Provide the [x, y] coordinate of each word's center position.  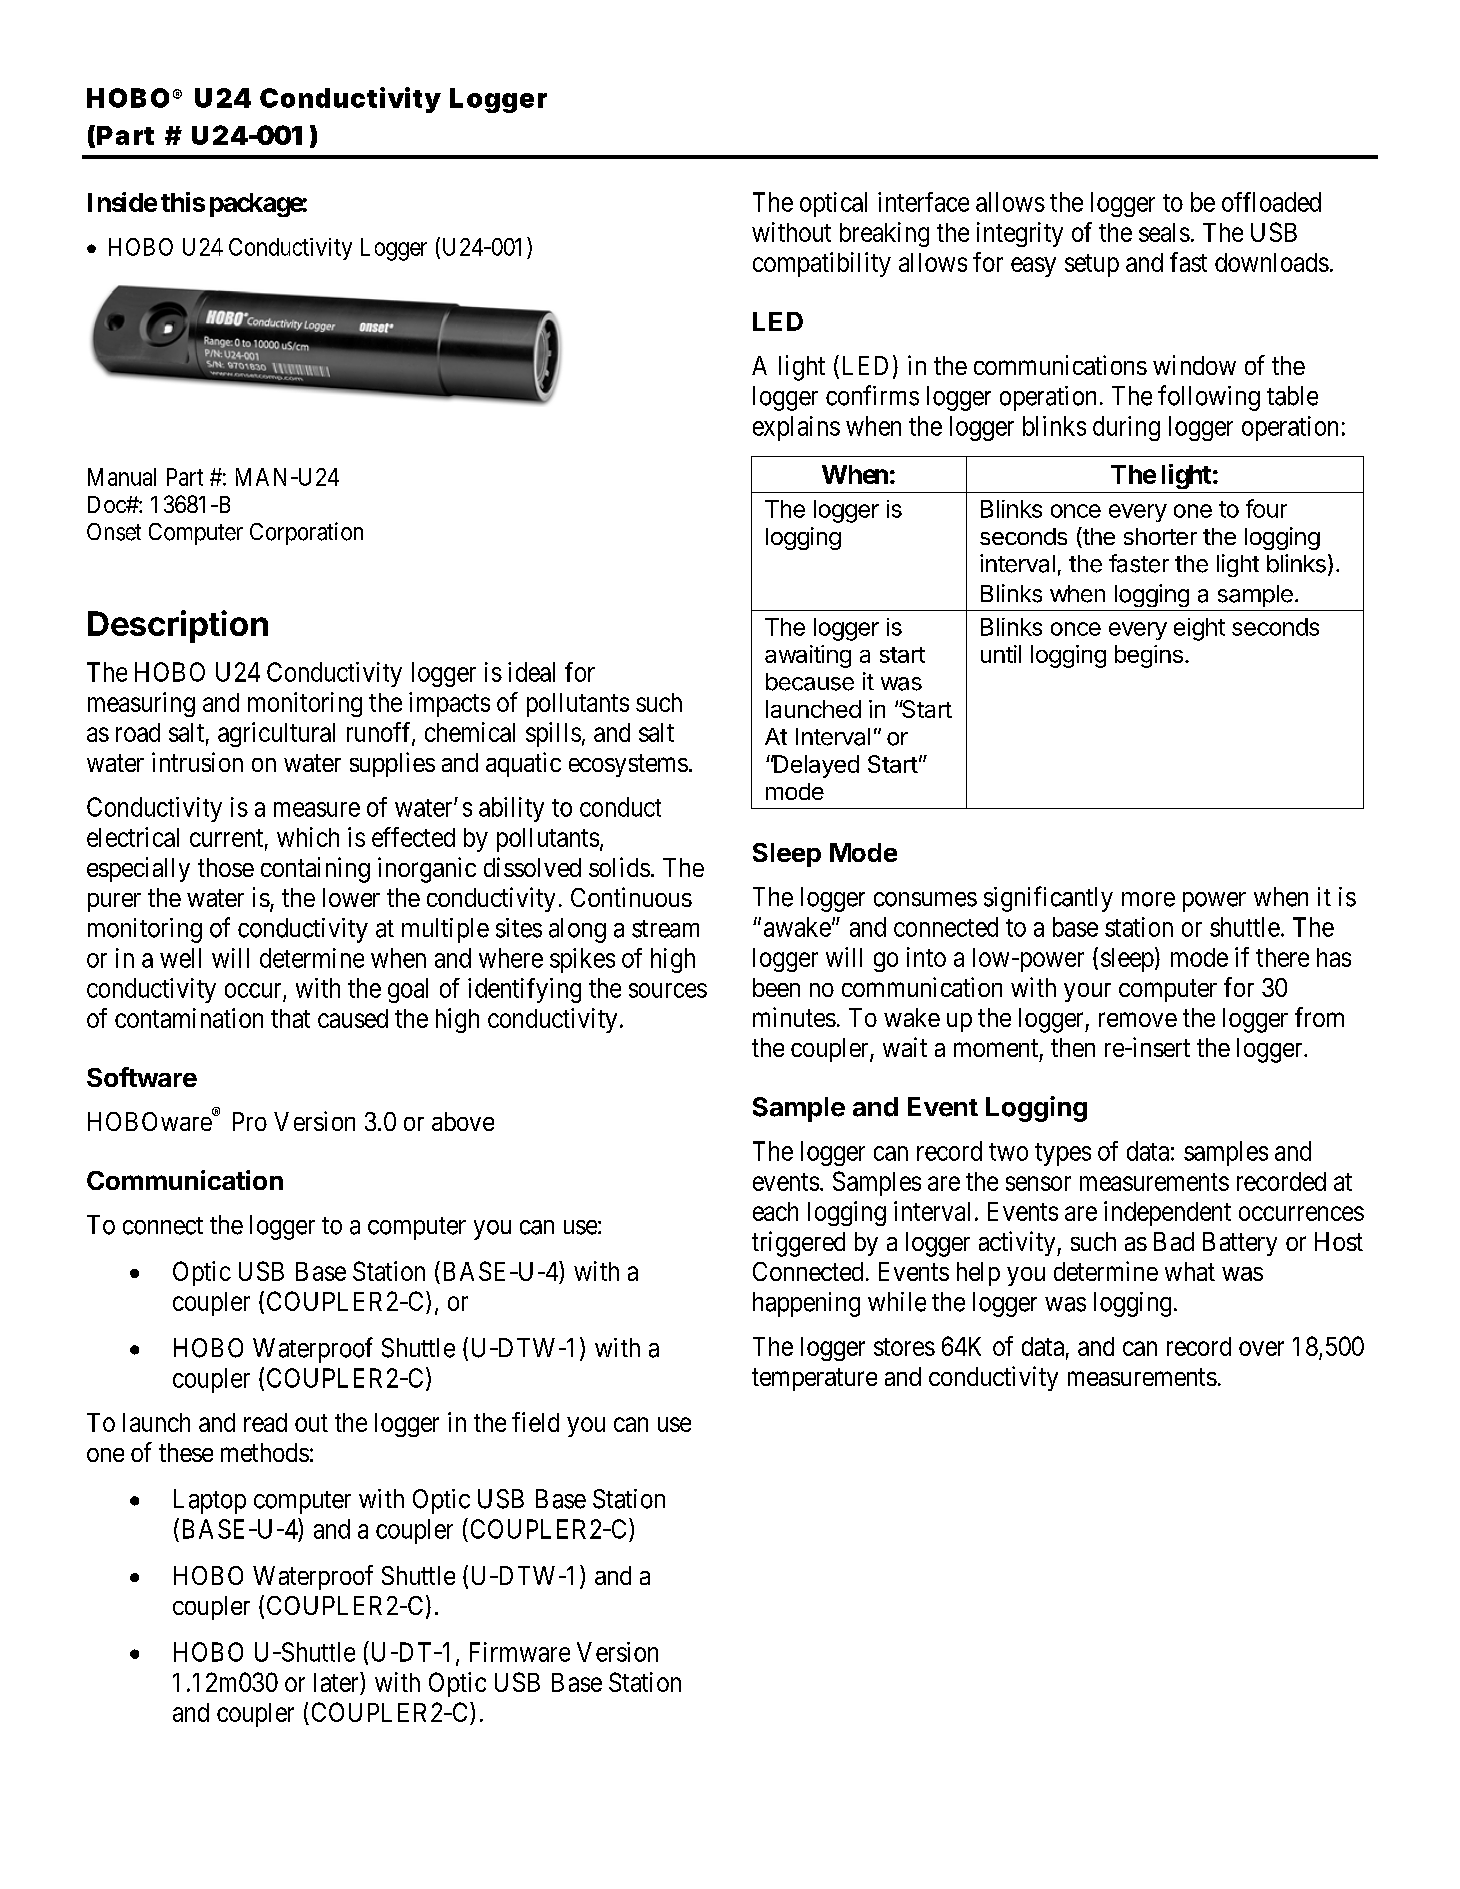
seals [1164, 232]
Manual [122, 477]
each [775, 1211]
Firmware [520, 1652]
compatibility [822, 264]
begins [1149, 656]
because [810, 682]
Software [142, 1077]
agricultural [276, 734]
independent [1167, 1213]
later [337, 1682]
